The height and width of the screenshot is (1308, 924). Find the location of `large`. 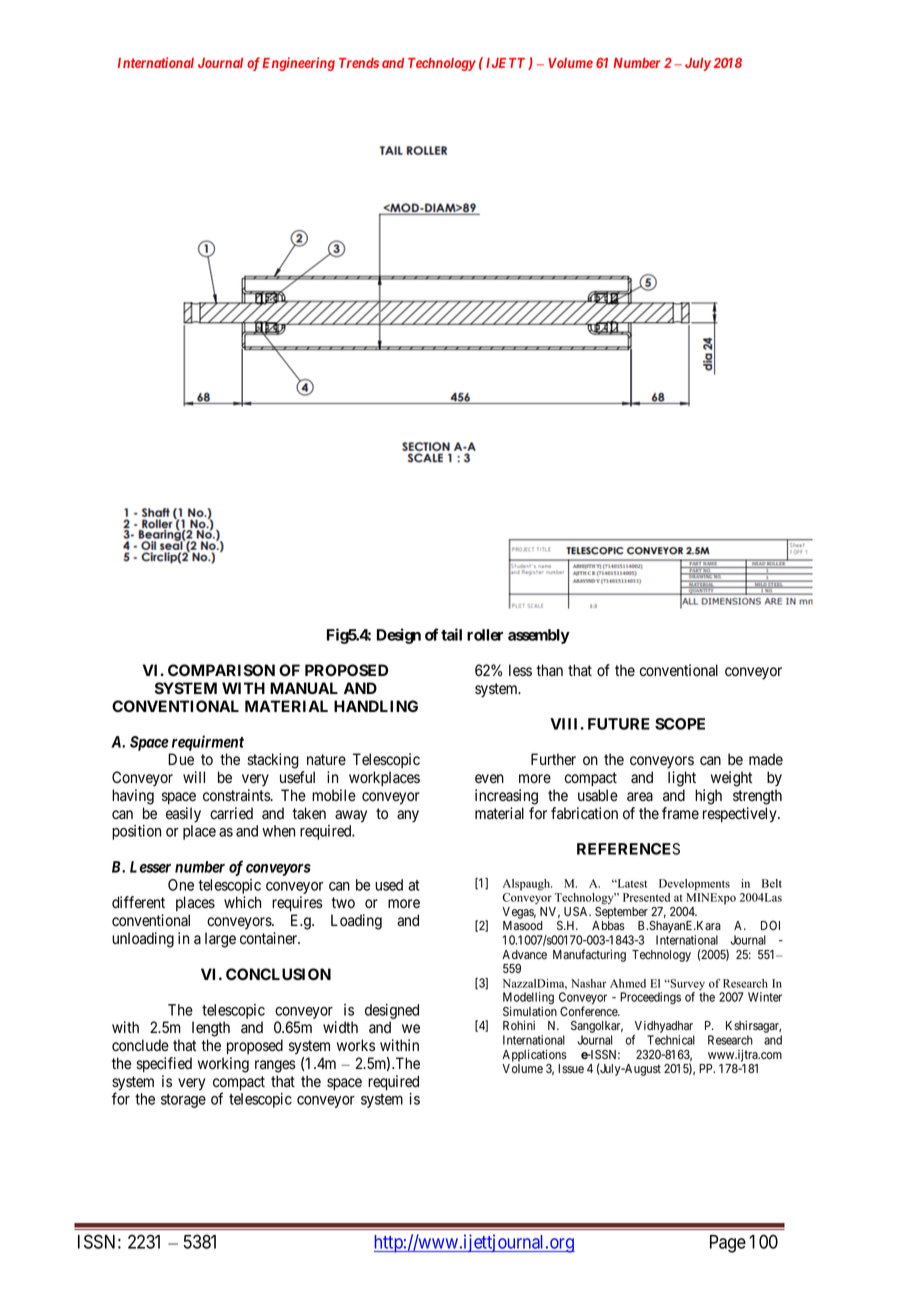

large is located at coordinates (220, 940).
